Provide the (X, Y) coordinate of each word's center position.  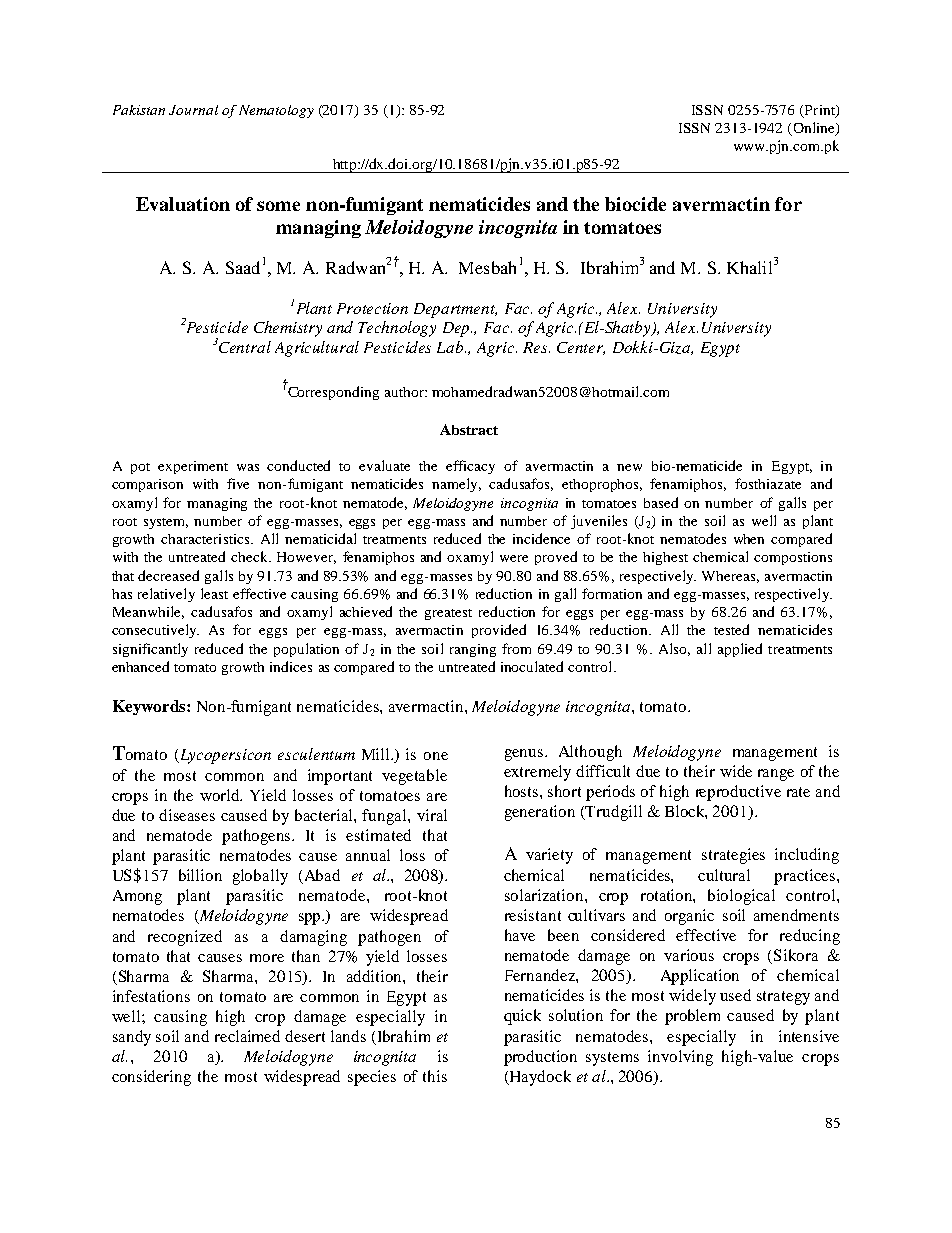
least (214, 593)
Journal (193, 110)
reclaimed (247, 1036)
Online (814, 129)
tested (731, 629)
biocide (635, 204)
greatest (448, 614)
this (435, 1076)
